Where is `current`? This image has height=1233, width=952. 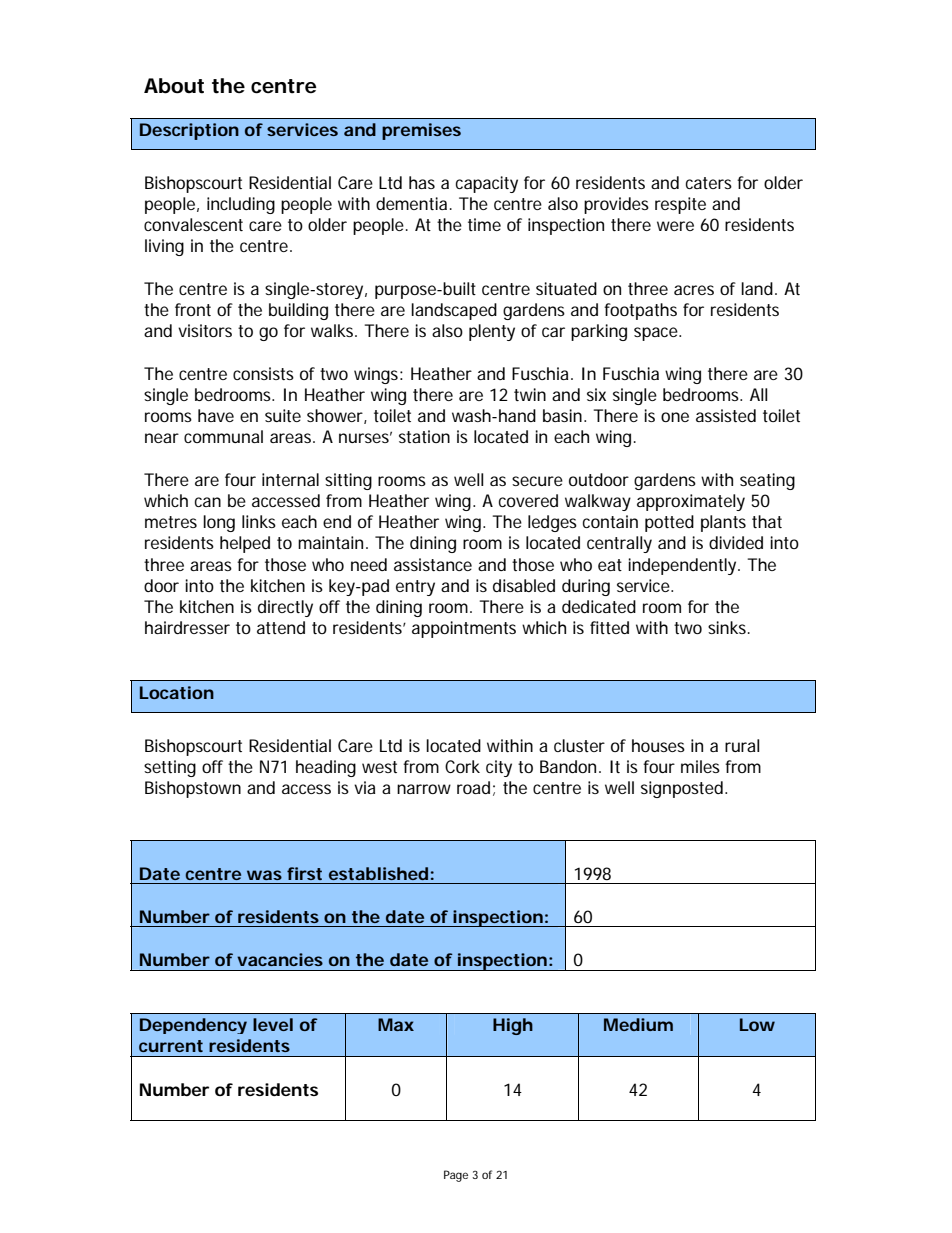
current is located at coordinates (171, 1046).
